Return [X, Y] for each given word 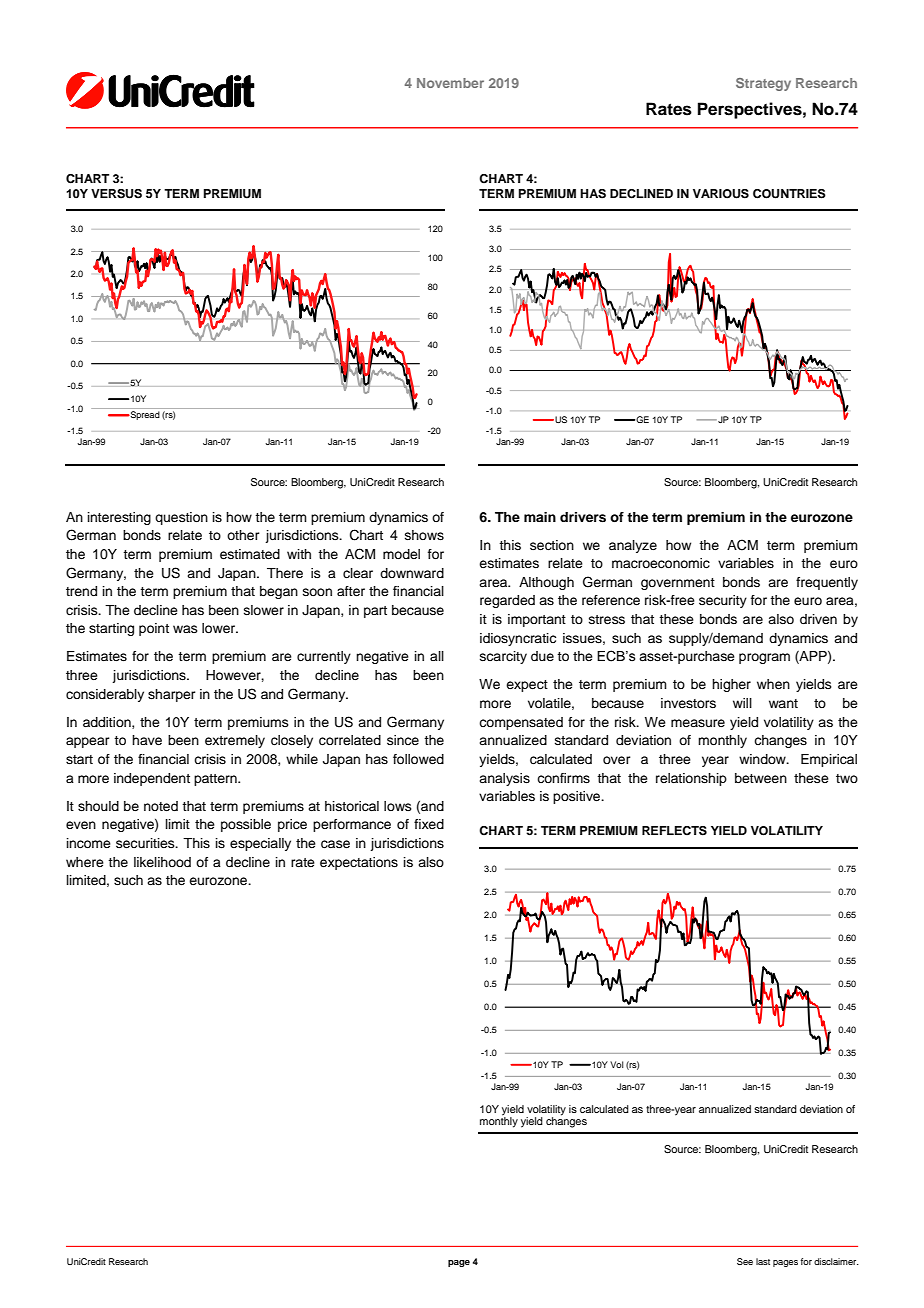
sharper [172, 695]
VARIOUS [721, 194]
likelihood [162, 862]
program [764, 658]
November [450, 83]
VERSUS [116, 194]
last [763, 1261]
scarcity [503, 657]
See [745, 1261]
